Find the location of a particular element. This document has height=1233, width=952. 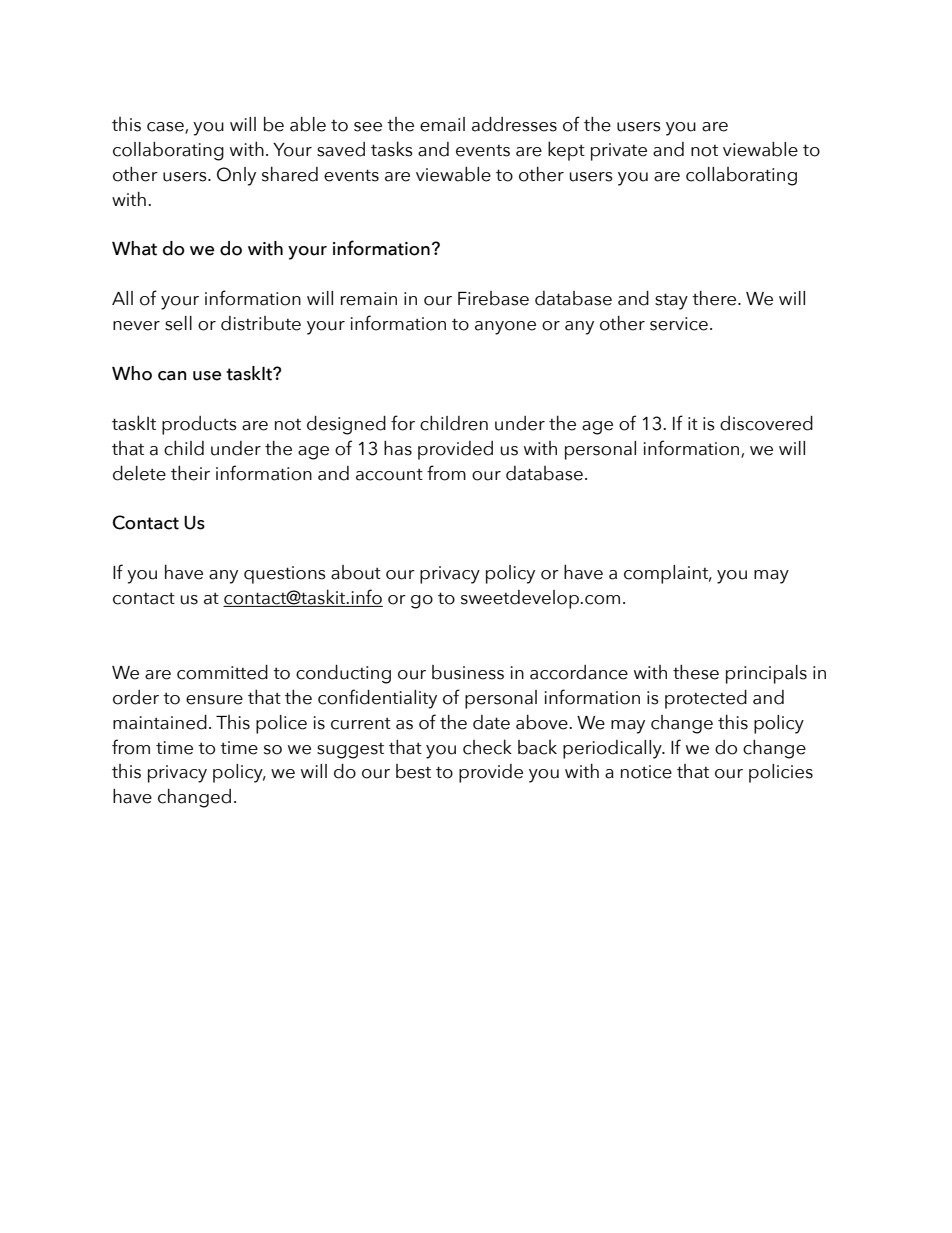

maintained is located at coordinates (160, 722).
